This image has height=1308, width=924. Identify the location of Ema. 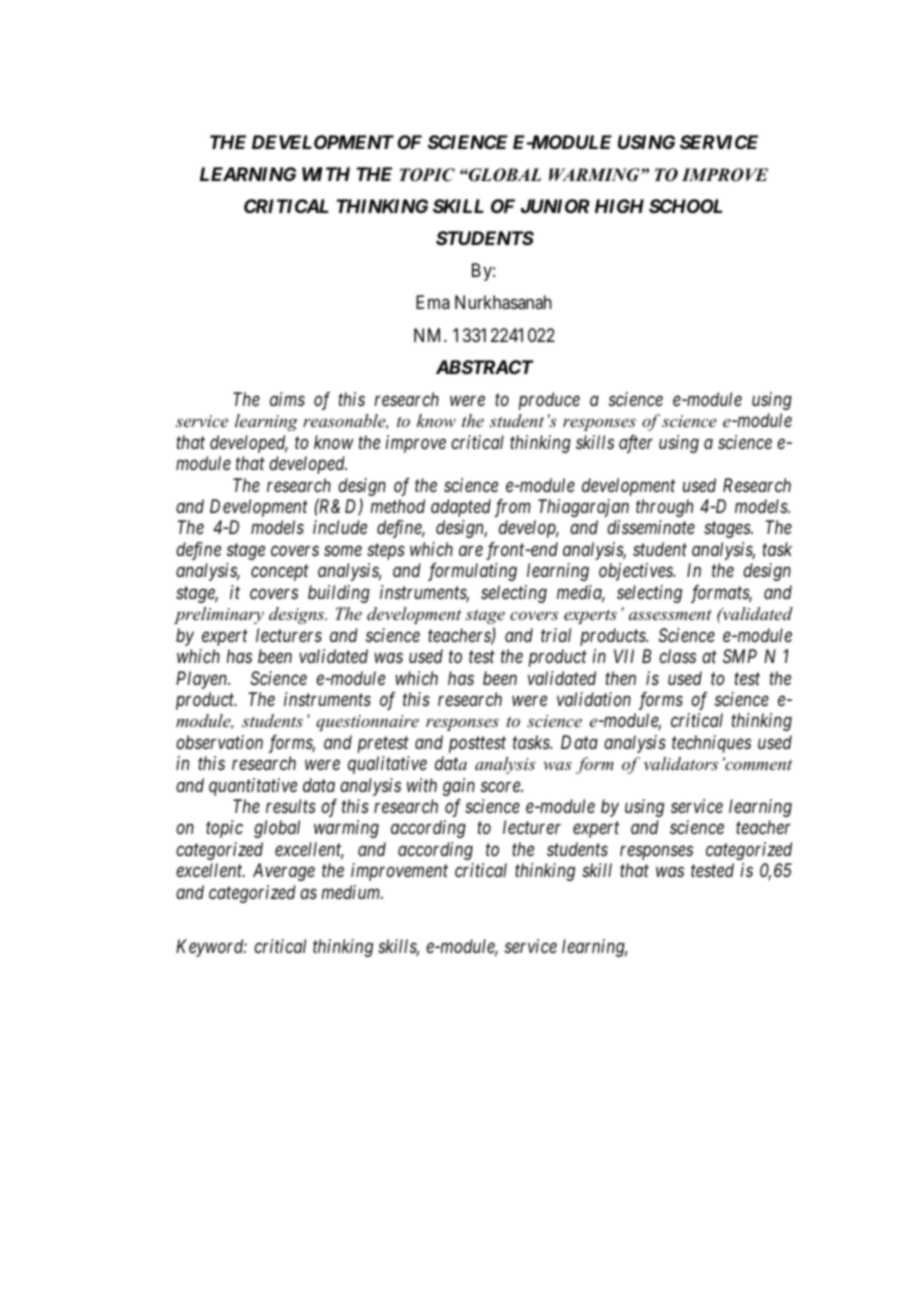
(433, 302).
